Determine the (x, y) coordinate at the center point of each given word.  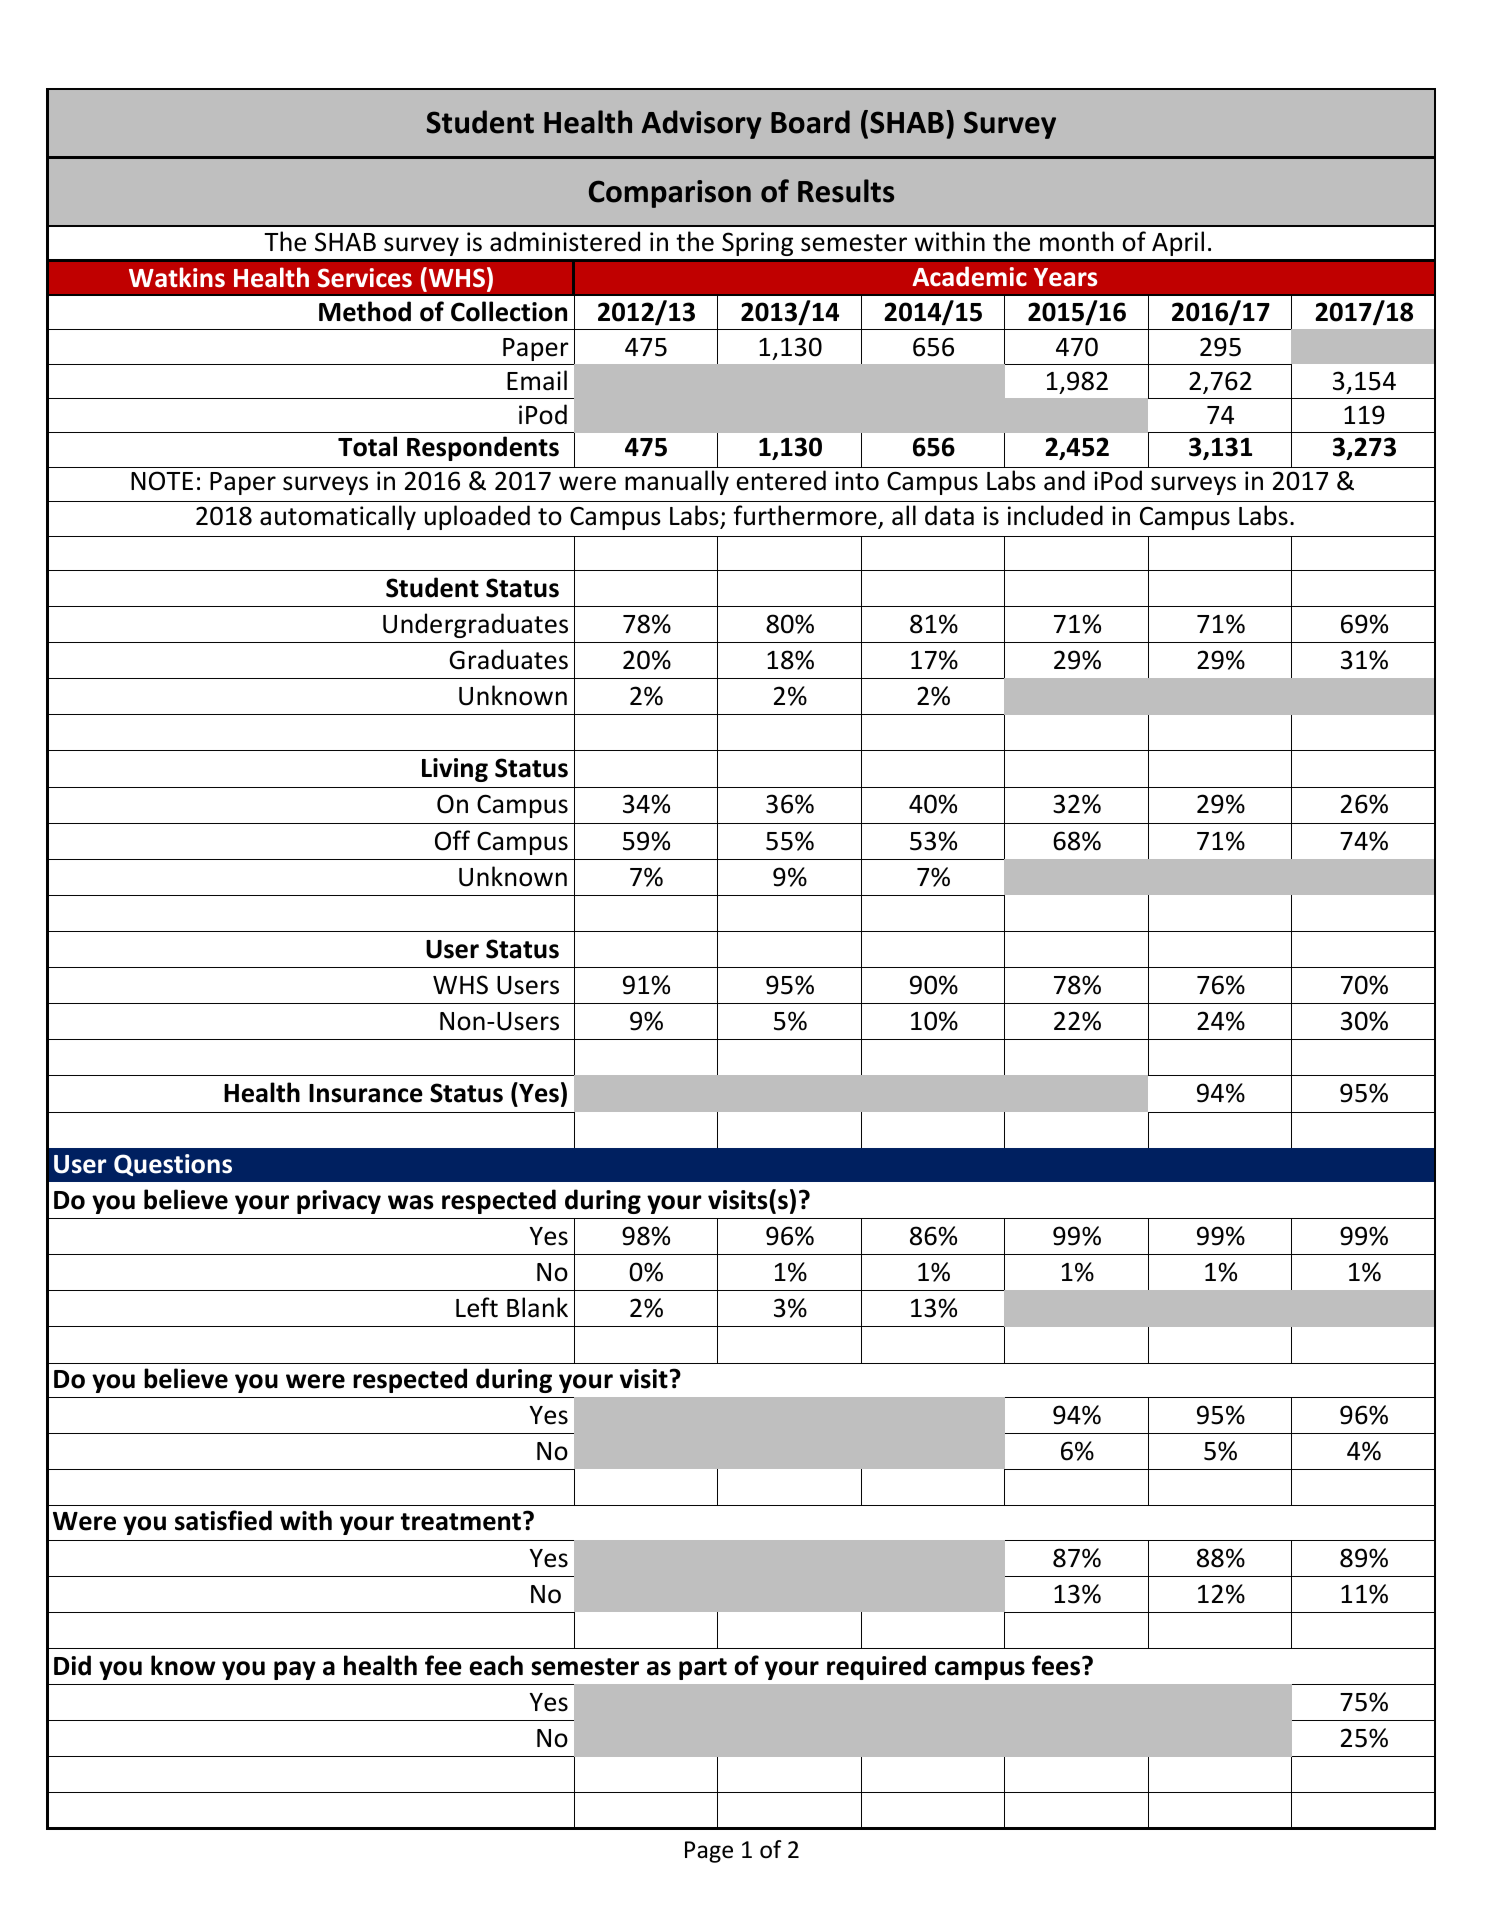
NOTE (162, 481)
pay (295, 1670)
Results (846, 191)
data (949, 515)
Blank (537, 1307)
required (876, 1667)
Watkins (177, 277)
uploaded (477, 517)
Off (452, 840)
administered (565, 241)
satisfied (223, 1520)
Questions (173, 1165)
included (1055, 515)
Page (709, 1852)
